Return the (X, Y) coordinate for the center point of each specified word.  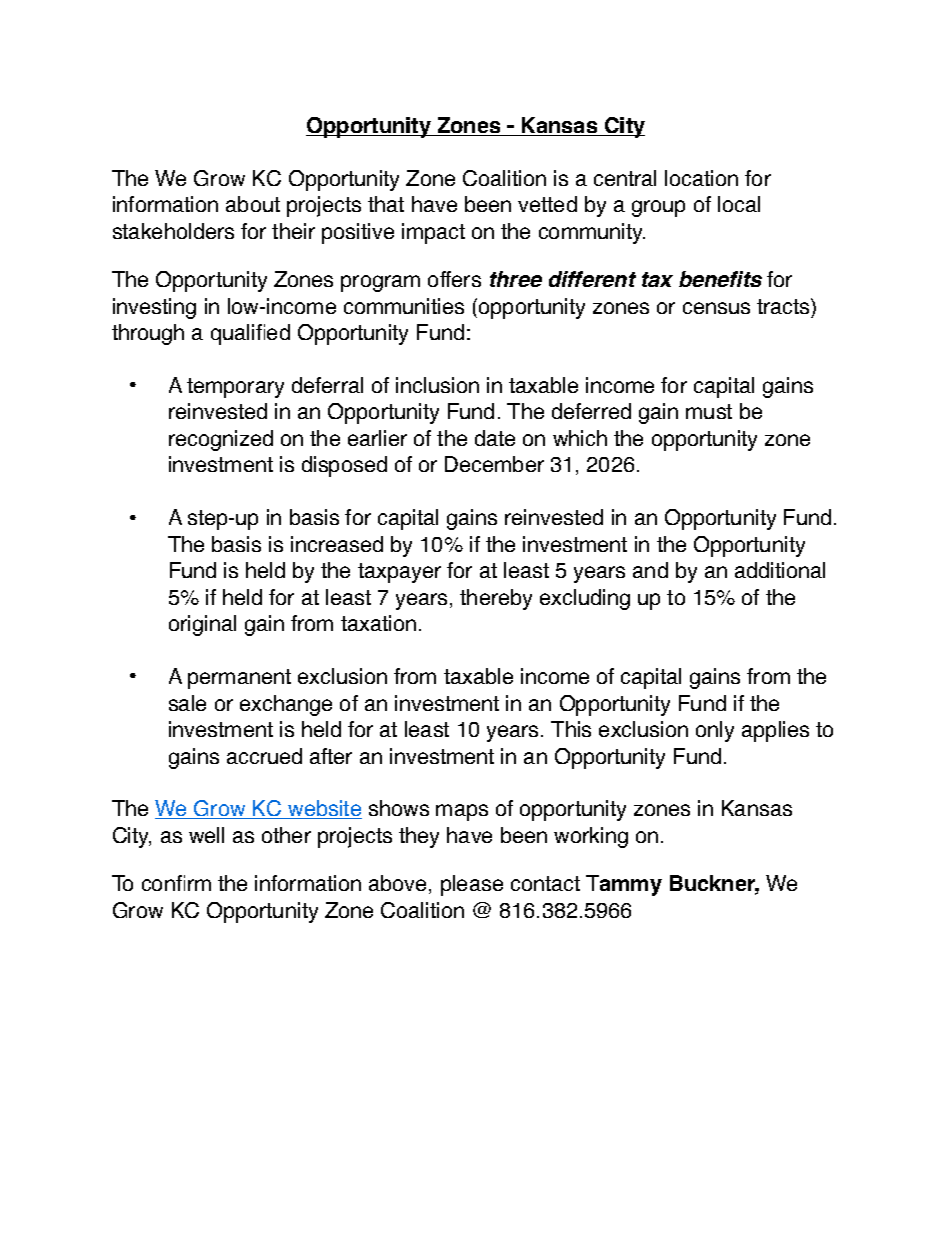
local (739, 204)
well (206, 835)
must (709, 411)
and (650, 570)
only (715, 731)
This (571, 729)
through (148, 334)
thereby (496, 599)
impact (433, 233)
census (716, 308)
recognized (221, 440)
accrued (264, 756)
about (253, 204)
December (494, 464)
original (202, 625)
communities (404, 306)
